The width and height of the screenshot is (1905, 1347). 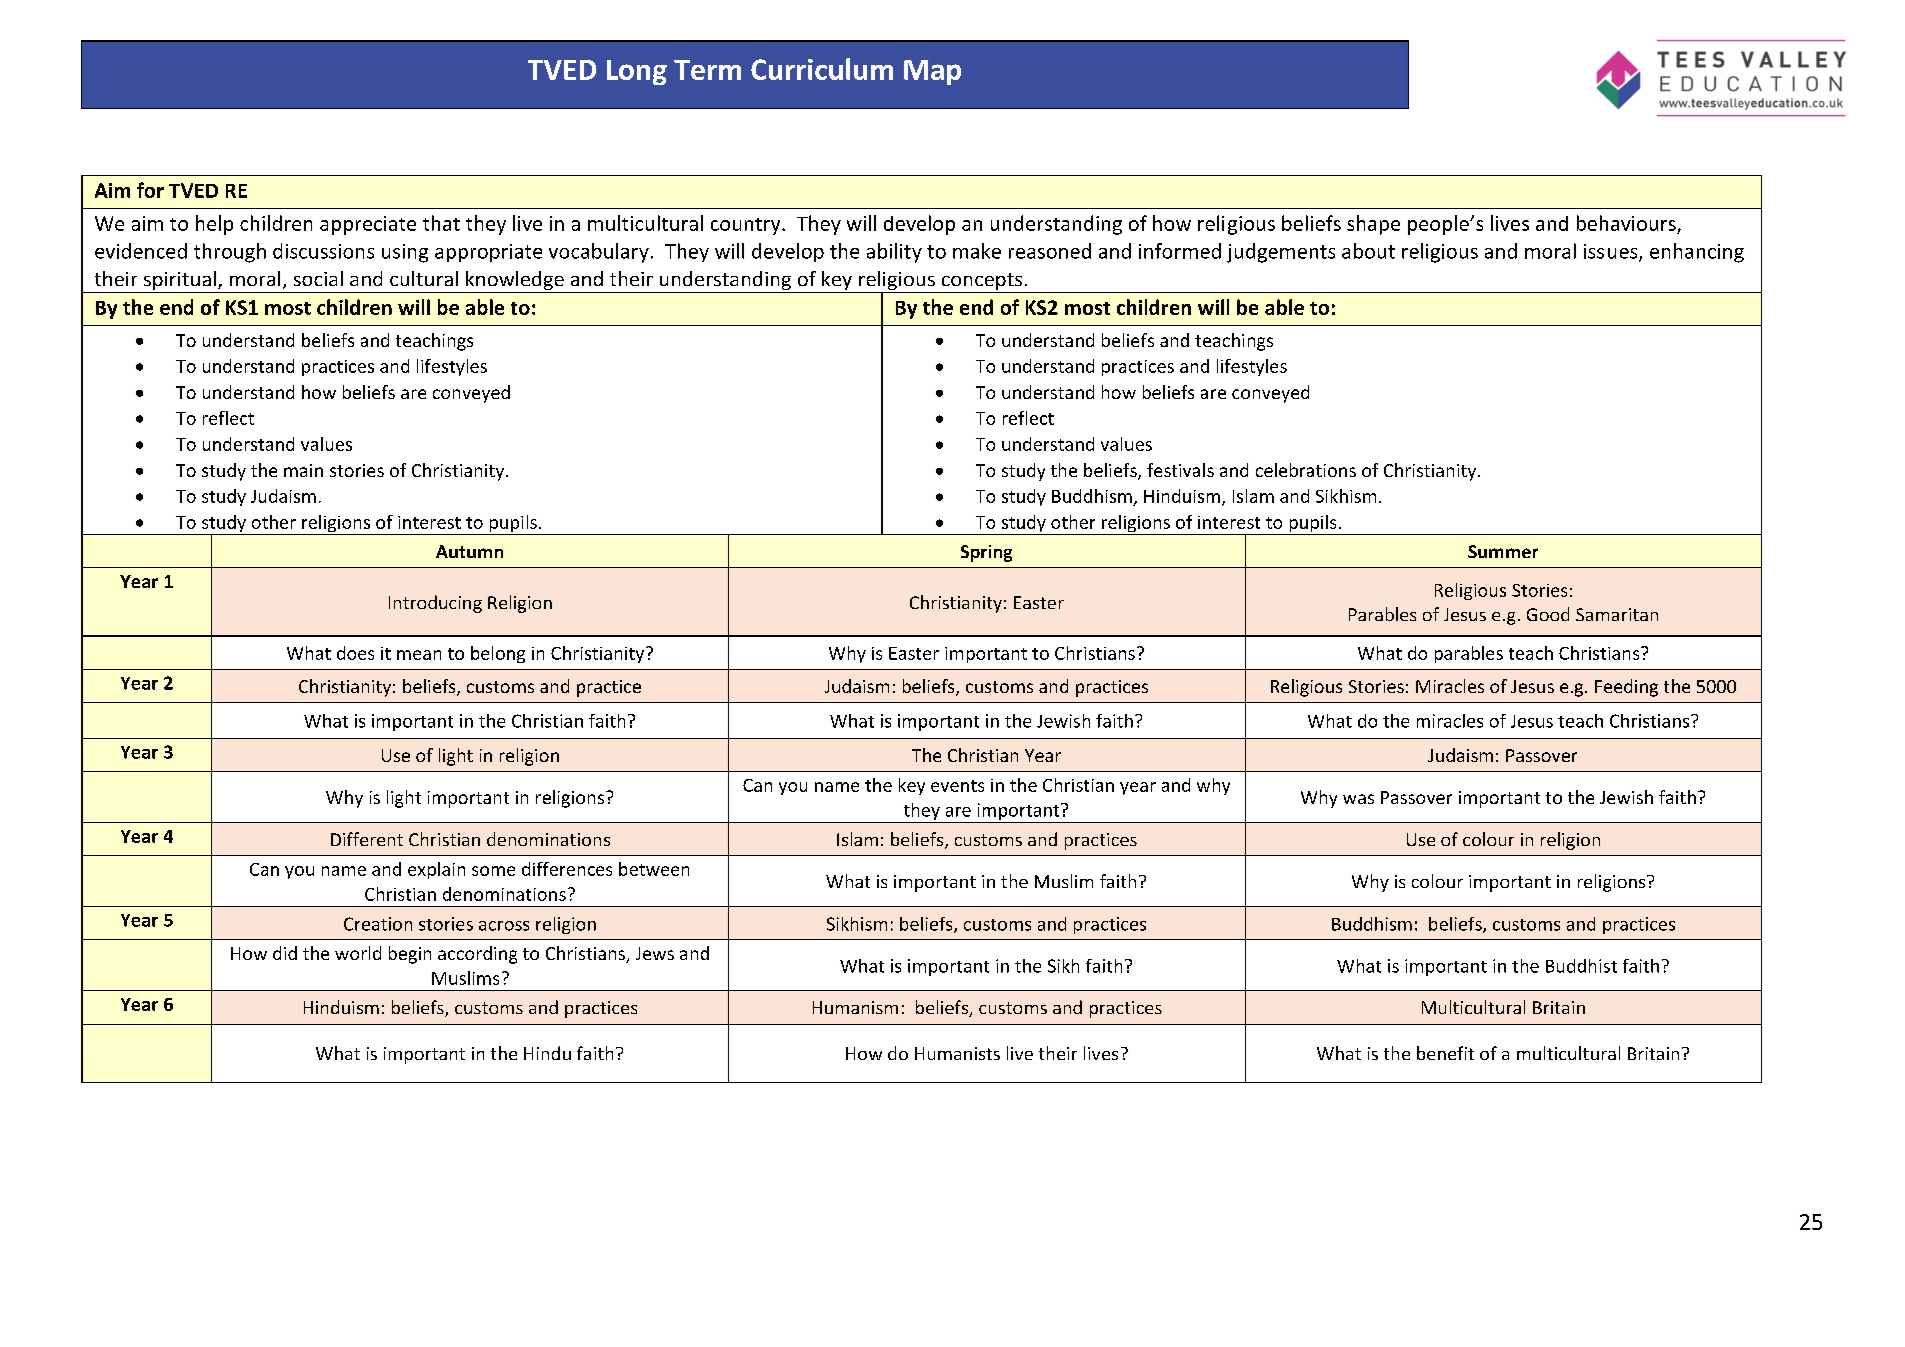 I want to click on celebrations, so click(x=1306, y=470).
